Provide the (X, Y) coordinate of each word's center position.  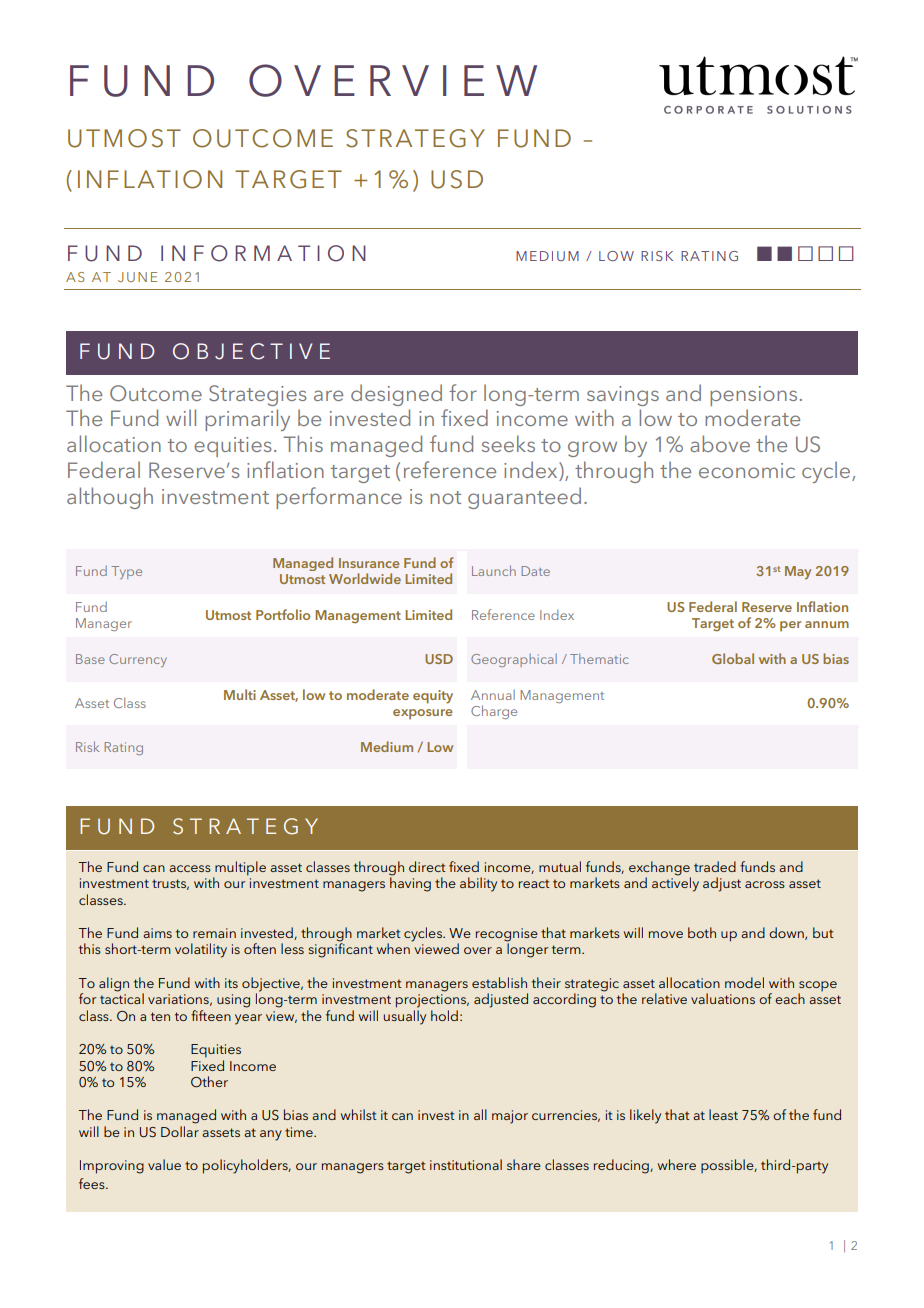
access (190, 868)
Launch (494, 570)
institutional (466, 1164)
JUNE (137, 277)
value (164, 1164)
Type (126, 572)
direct (427, 866)
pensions (753, 396)
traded (715, 866)
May (798, 572)
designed (396, 395)
